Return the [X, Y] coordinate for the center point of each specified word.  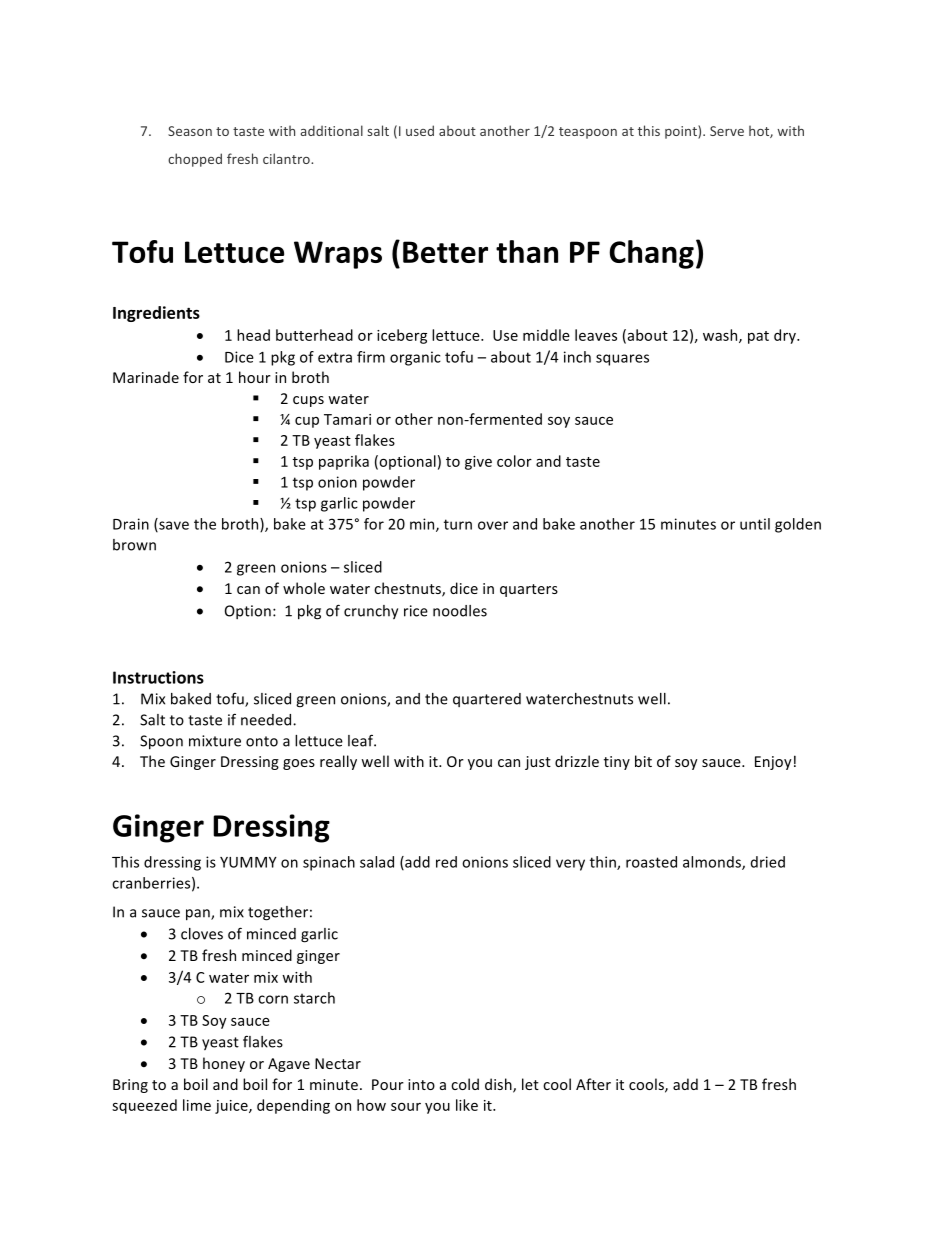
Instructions [158, 677]
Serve [727, 131]
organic [415, 358]
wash [721, 336]
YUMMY [248, 862]
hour [255, 377]
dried [768, 862]
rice [416, 611]
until [755, 524]
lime [197, 1105]
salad [377, 862]
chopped [195, 160]
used [420, 130]
